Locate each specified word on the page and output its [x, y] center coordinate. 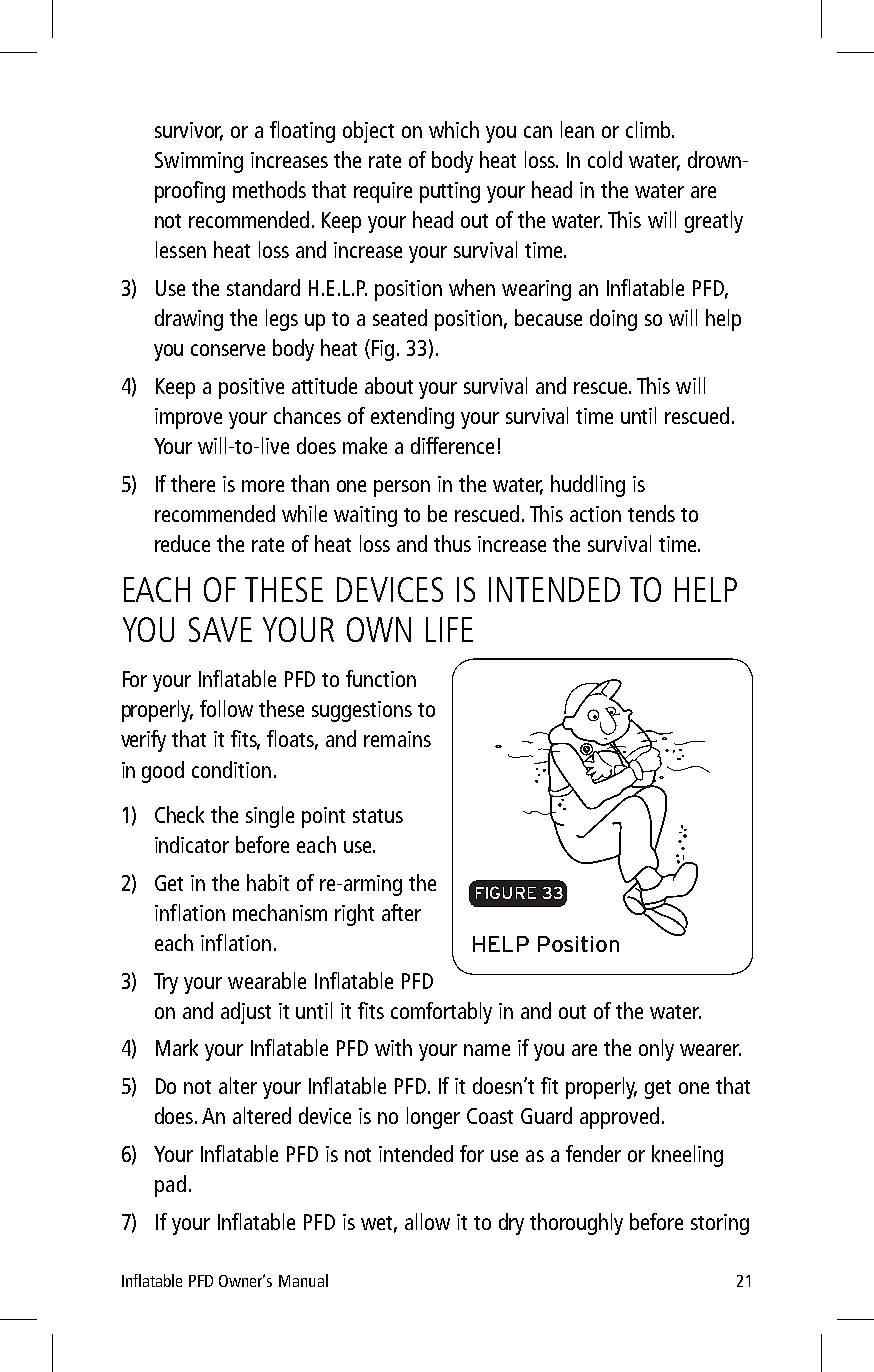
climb [649, 129]
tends [651, 513]
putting [450, 192]
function [381, 678]
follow [226, 708]
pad [170, 1186]
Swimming [199, 162]
